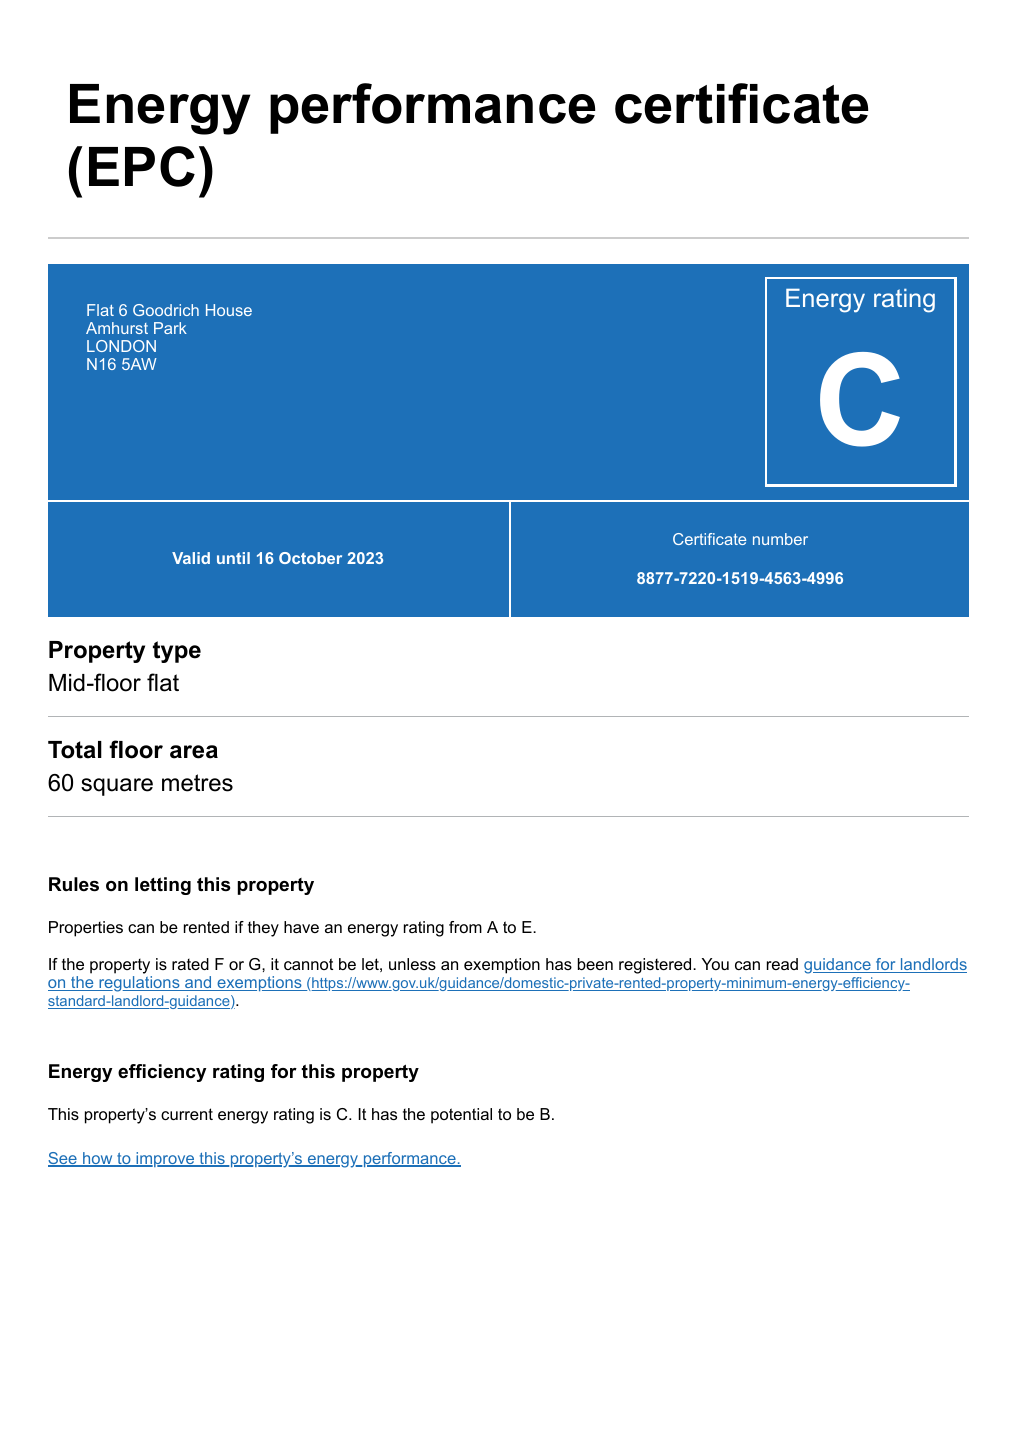 This screenshot has width=1017, height=1437. I want to click on until, so click(233, 558).
